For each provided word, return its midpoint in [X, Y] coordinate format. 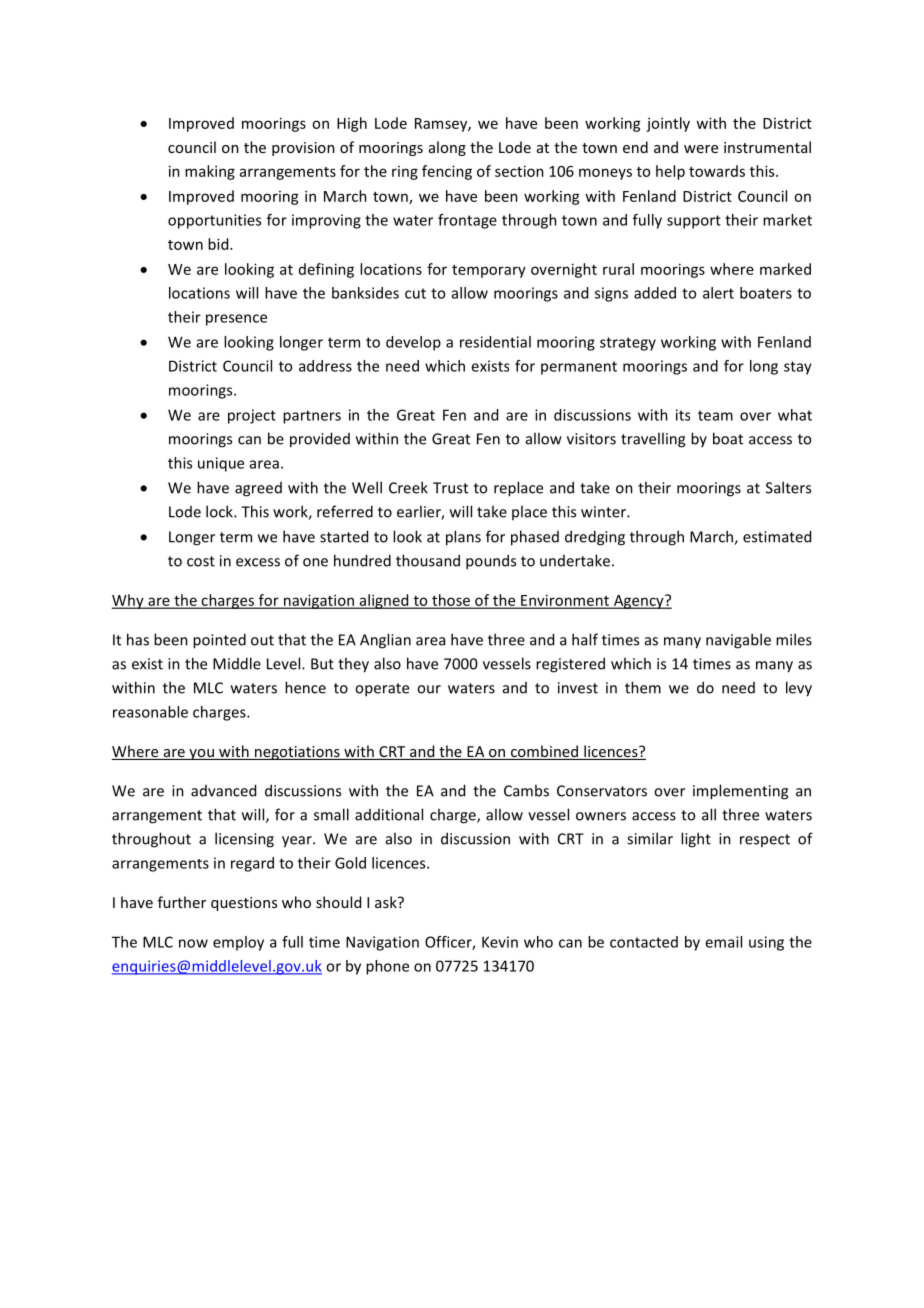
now [193, 943]
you [201, 754]
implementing [740, 792]
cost [201, 561]
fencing [447, 172]
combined [544, 752]
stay [798, 368]
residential [495, 342]
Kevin [500, 942]
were [701, 149]
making [210, 172]
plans [463, 538]
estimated [777, 536]
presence [236, 320]
